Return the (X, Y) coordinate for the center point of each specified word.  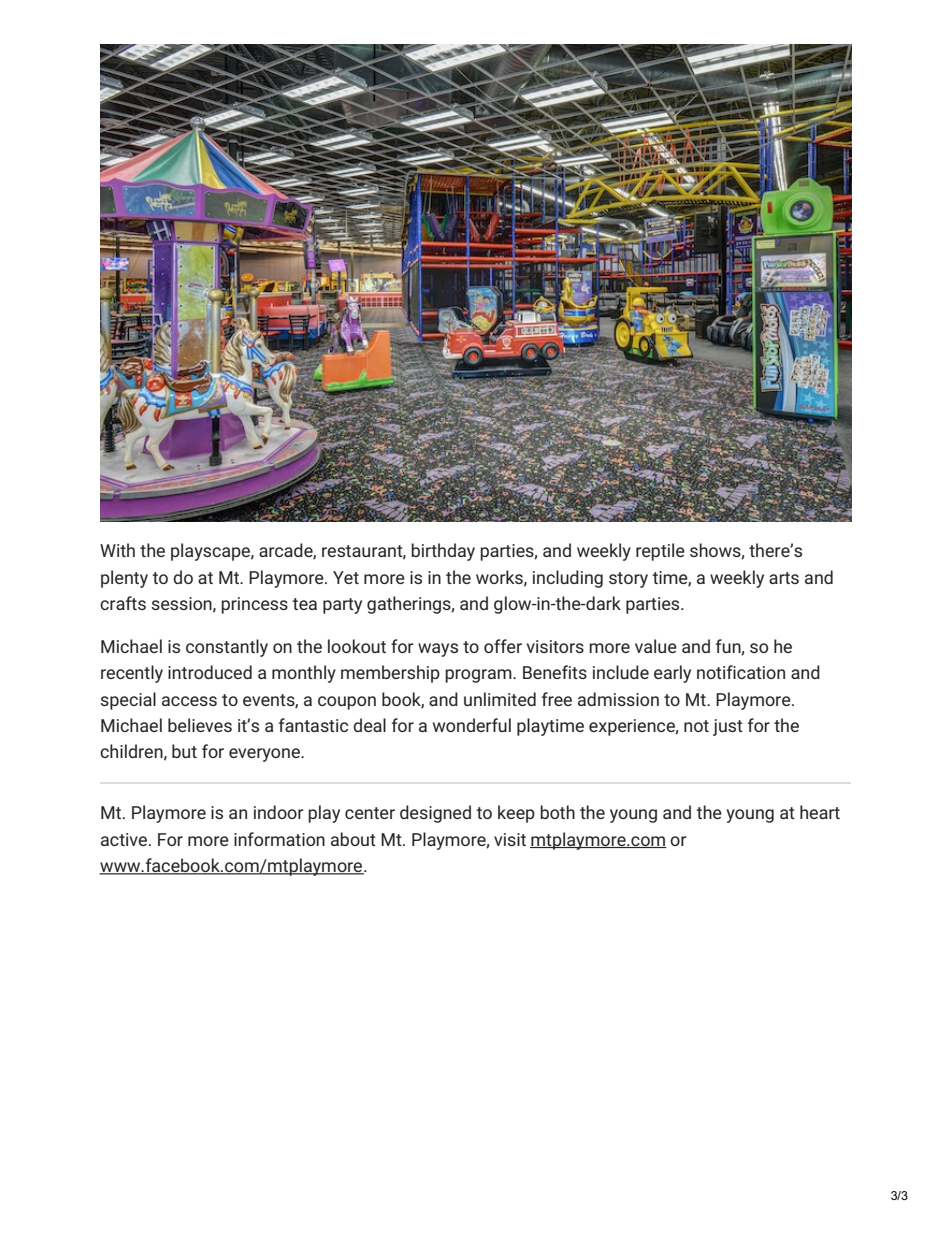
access (189, 701)
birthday (443, 552)
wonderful (472, 725)
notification (741, 672)
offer (503, 646)
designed (435, 814)
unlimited (500, 699)
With (117, 550)
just (728, 727)
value (656, 646)
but (184, 751)
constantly (227, 648)
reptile (660, 552)
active (125, 839)
